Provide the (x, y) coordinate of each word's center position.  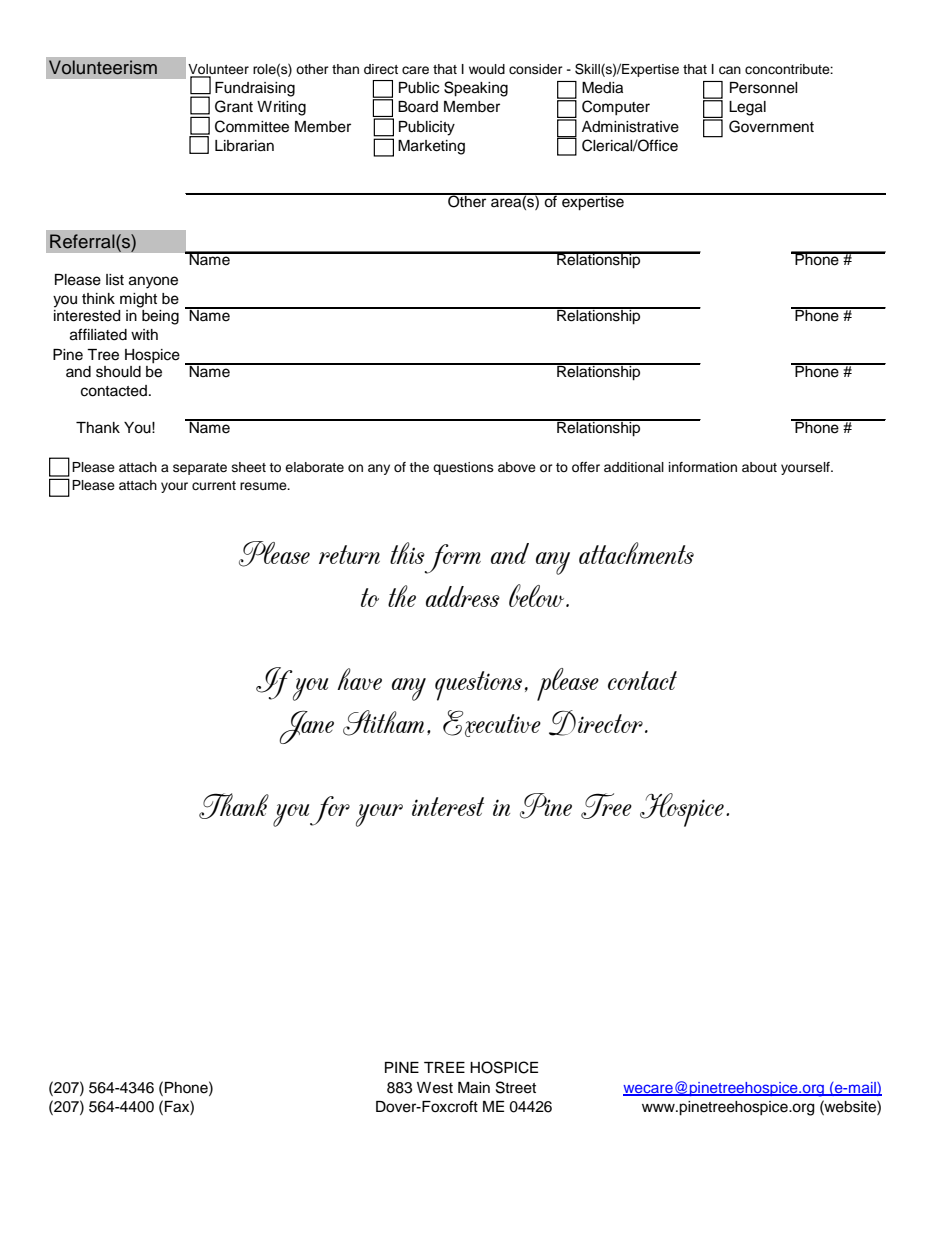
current (214, 485)
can (730, 70)
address (463, 596)
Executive (492, 723)
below (538, 595)
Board (418, 107)
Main (474, 1088)
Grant (234, 106)
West (435, 1088)
